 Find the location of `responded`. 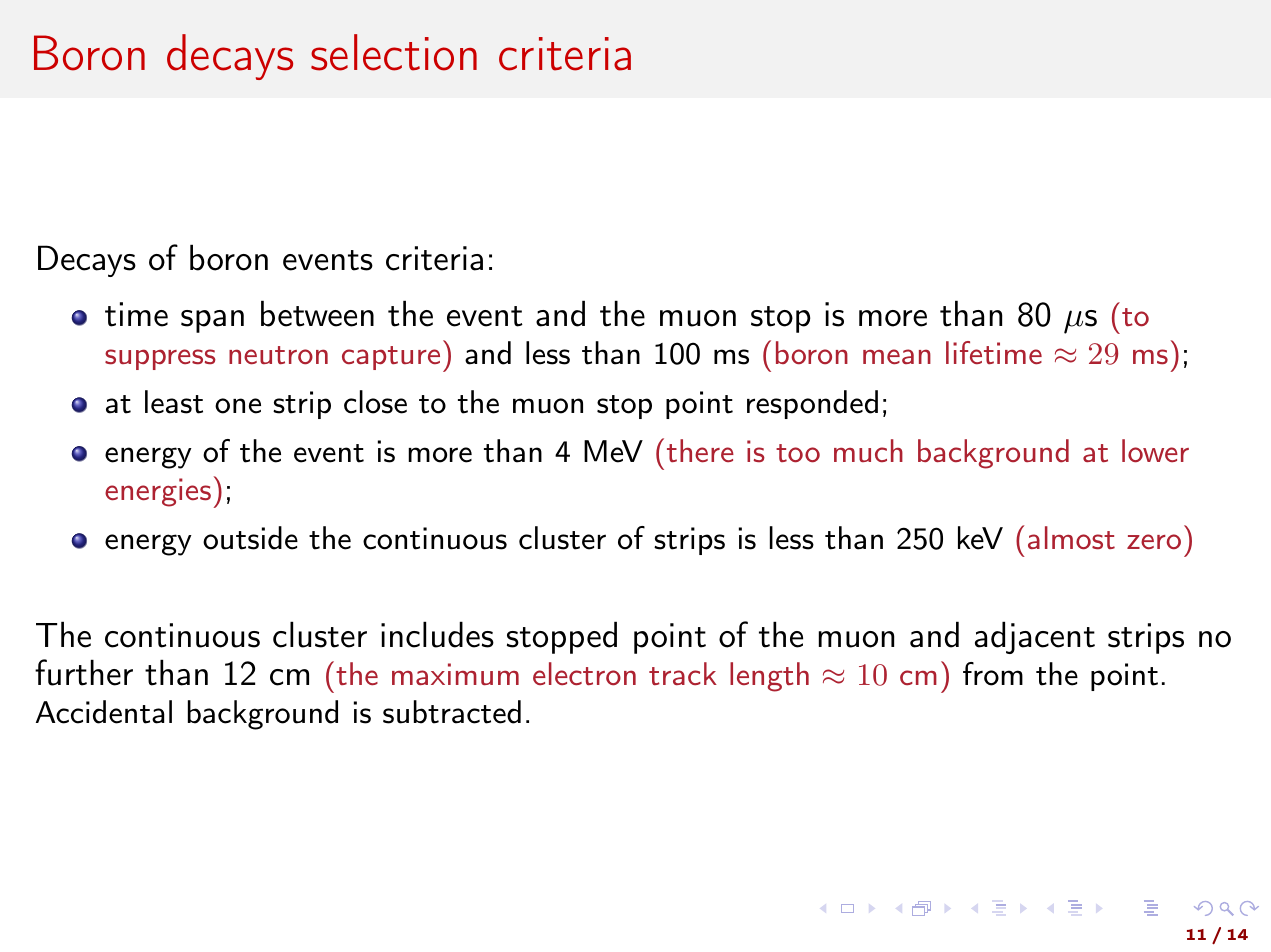

responded is located at coordinates (812, 404).
